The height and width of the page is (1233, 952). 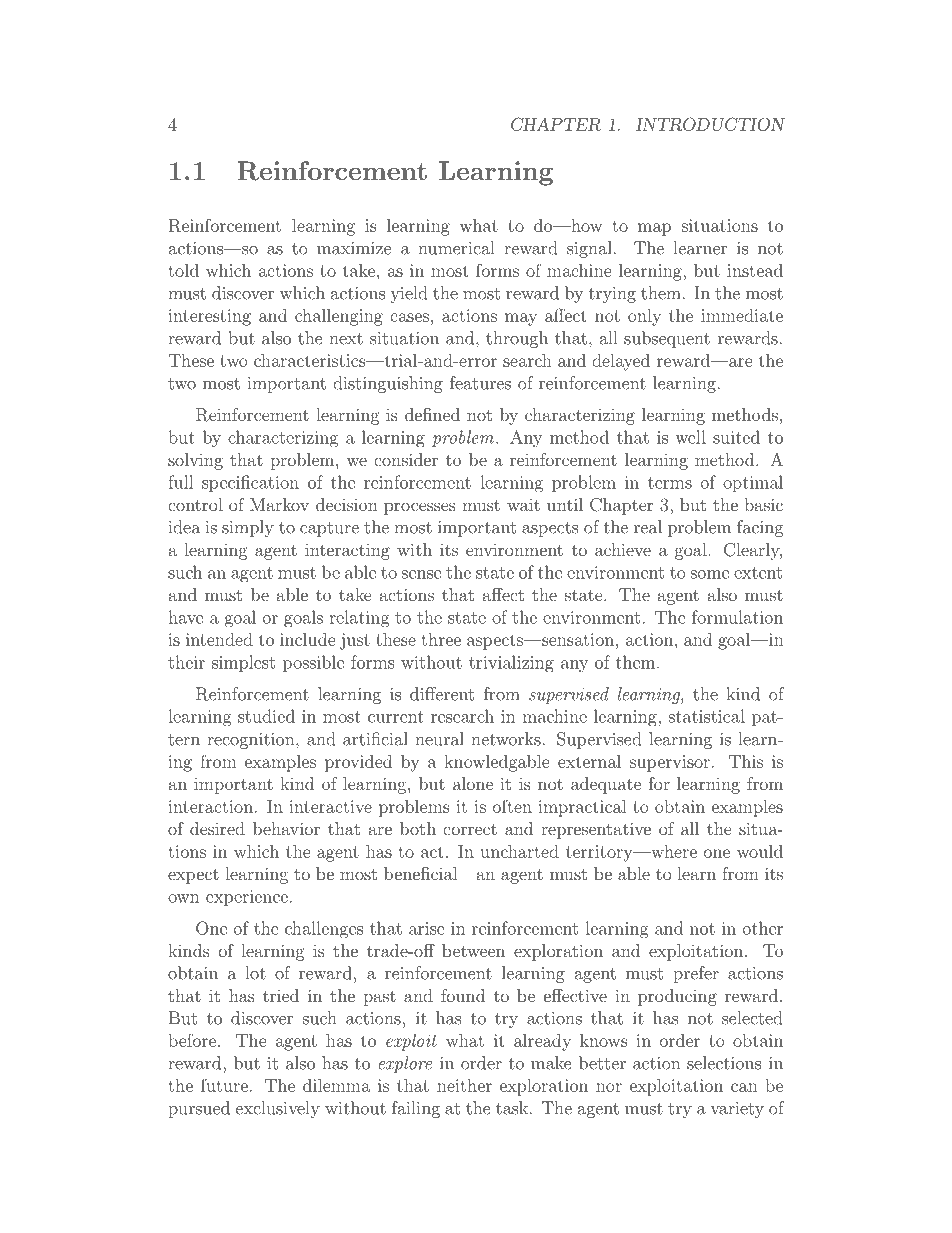 I want to click on consider, so click(x=406, y=459).
